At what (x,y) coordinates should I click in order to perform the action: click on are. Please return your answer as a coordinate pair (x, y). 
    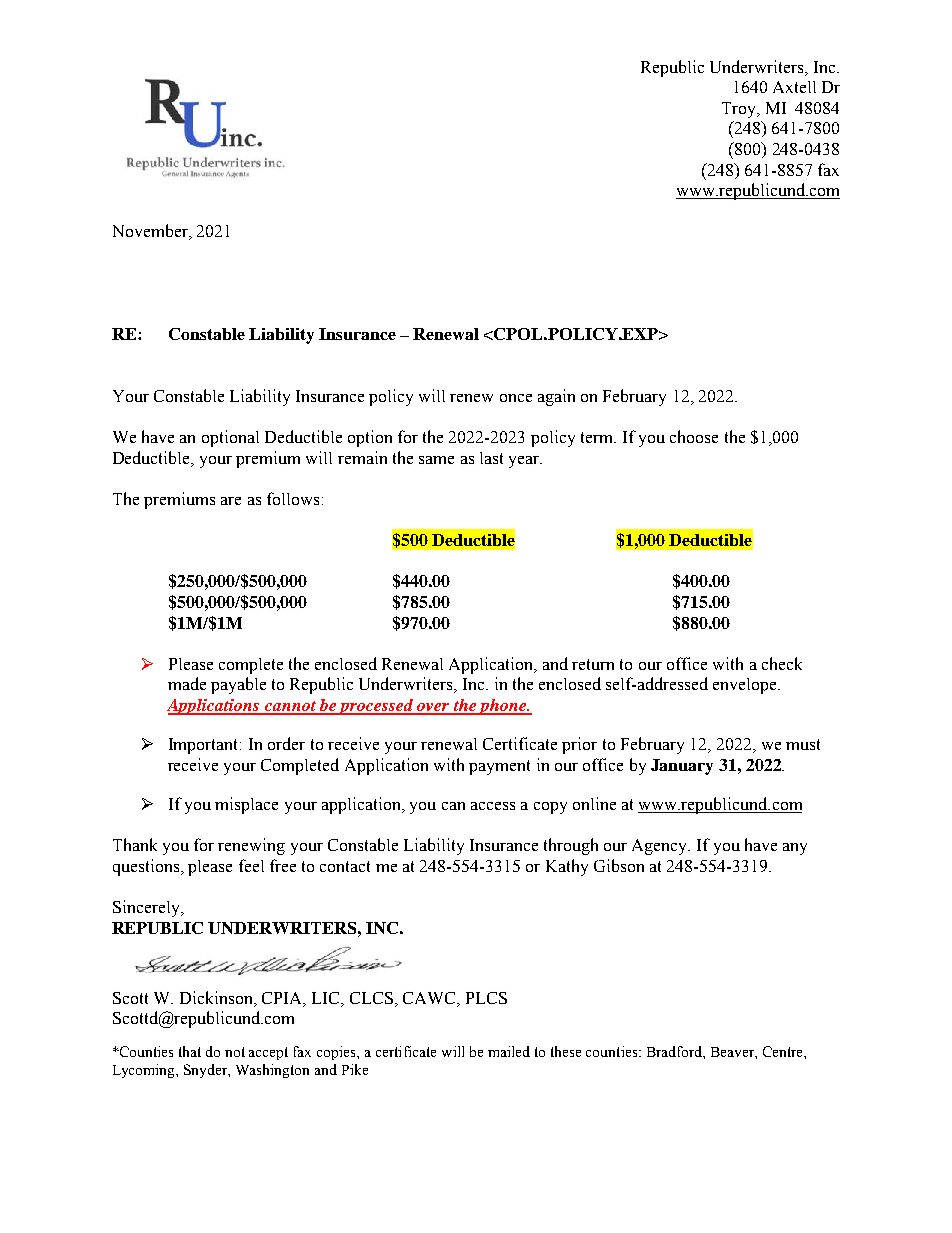
    Looking at the image, I should click on (231, 501).
